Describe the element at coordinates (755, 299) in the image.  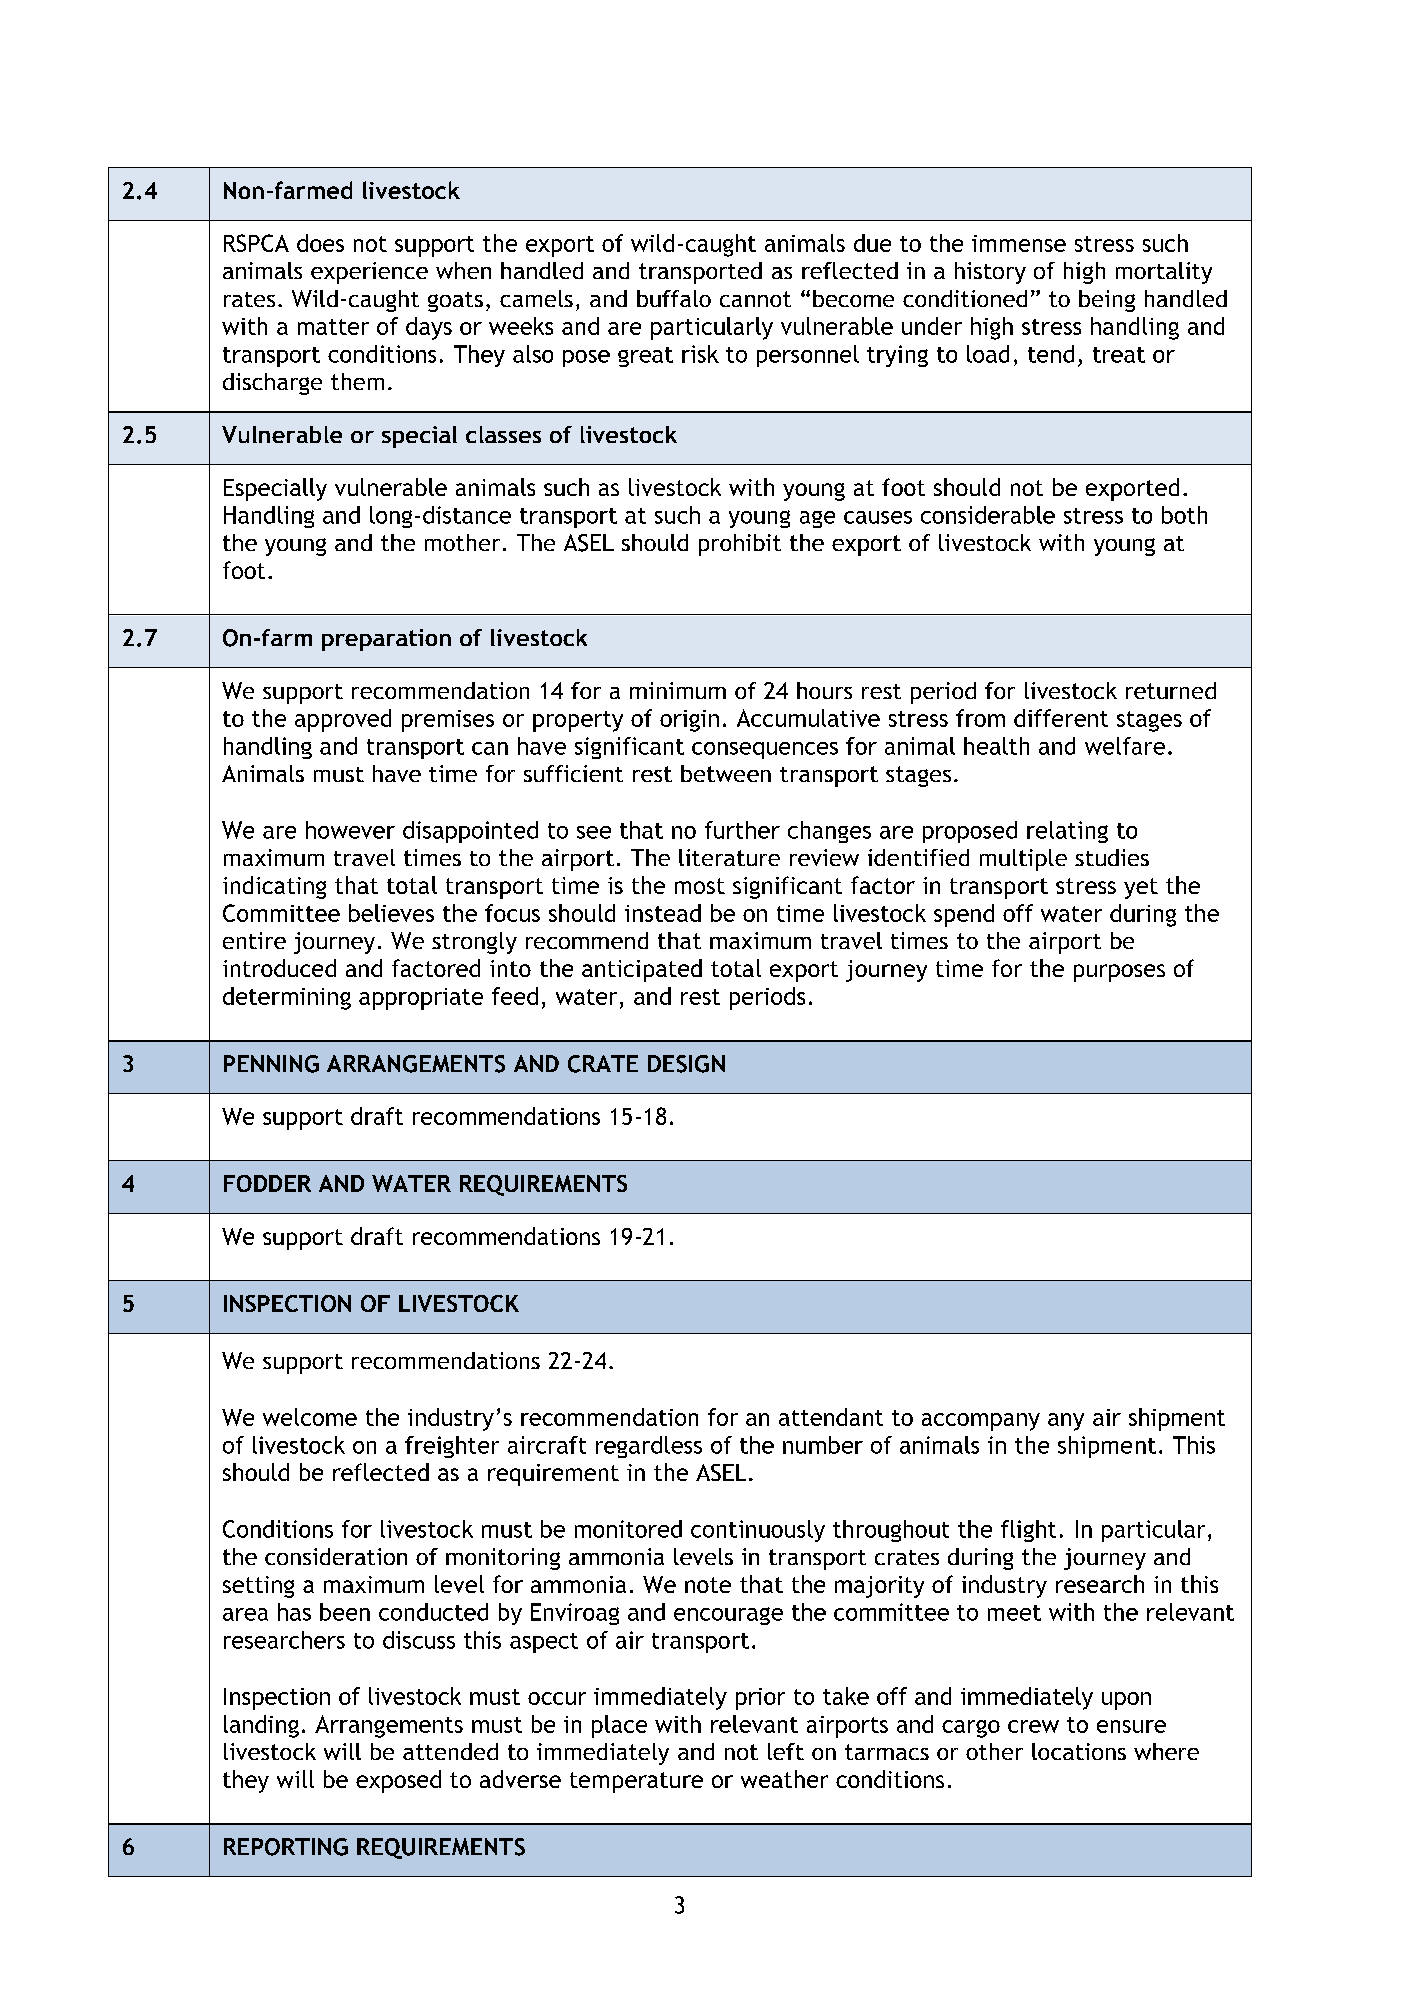
I see `cannot` at that location.
